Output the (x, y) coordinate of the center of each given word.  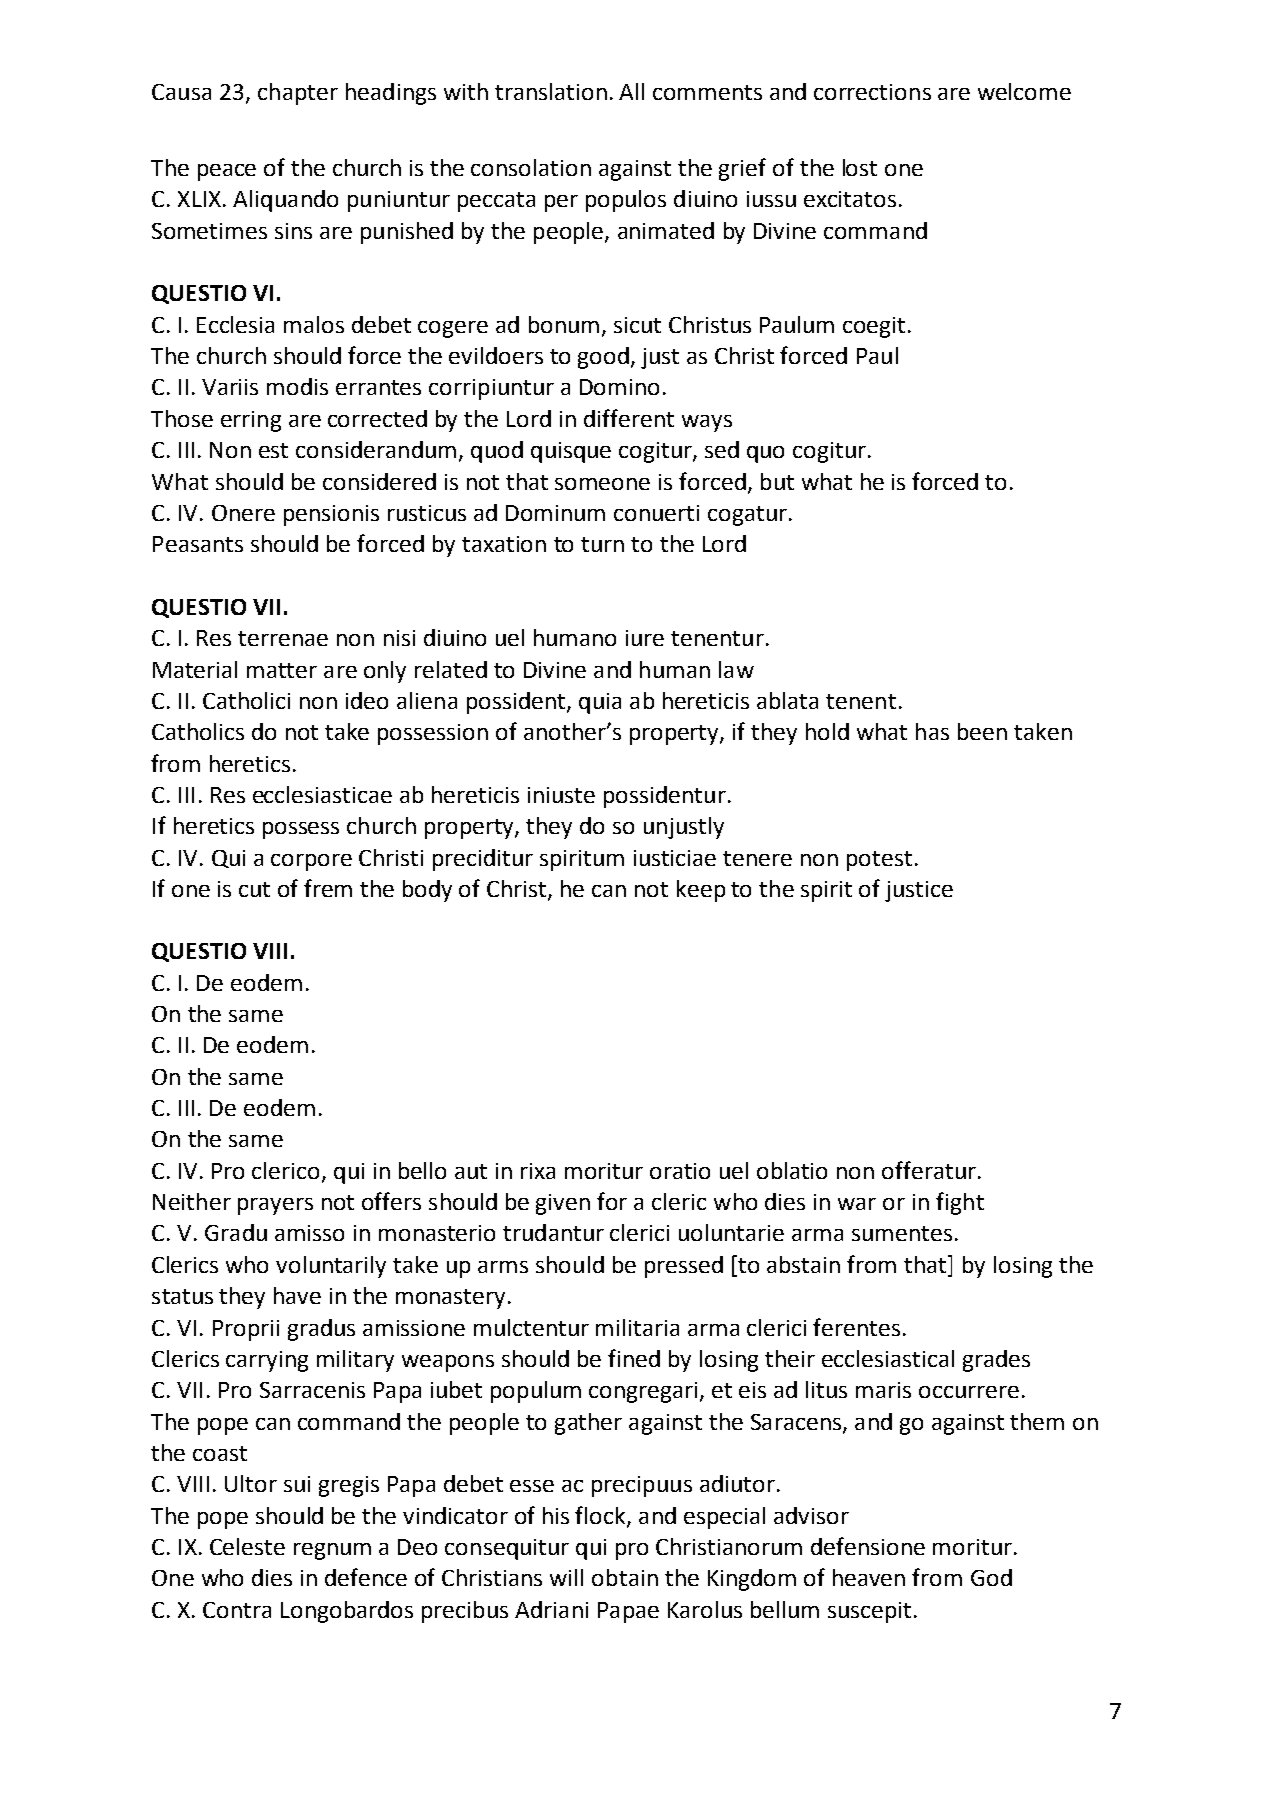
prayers (275, 1206)
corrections (872, 92)
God (991, 1577)
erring (251, 421)
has (932, 731)
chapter (298, 94)
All (631, 91)
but (777, 481)
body (427, 891)
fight (960, 1203)
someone (602, 484)
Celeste (247, 1546)
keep (701, 891)
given (563, 1204)
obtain (625, 1577)
